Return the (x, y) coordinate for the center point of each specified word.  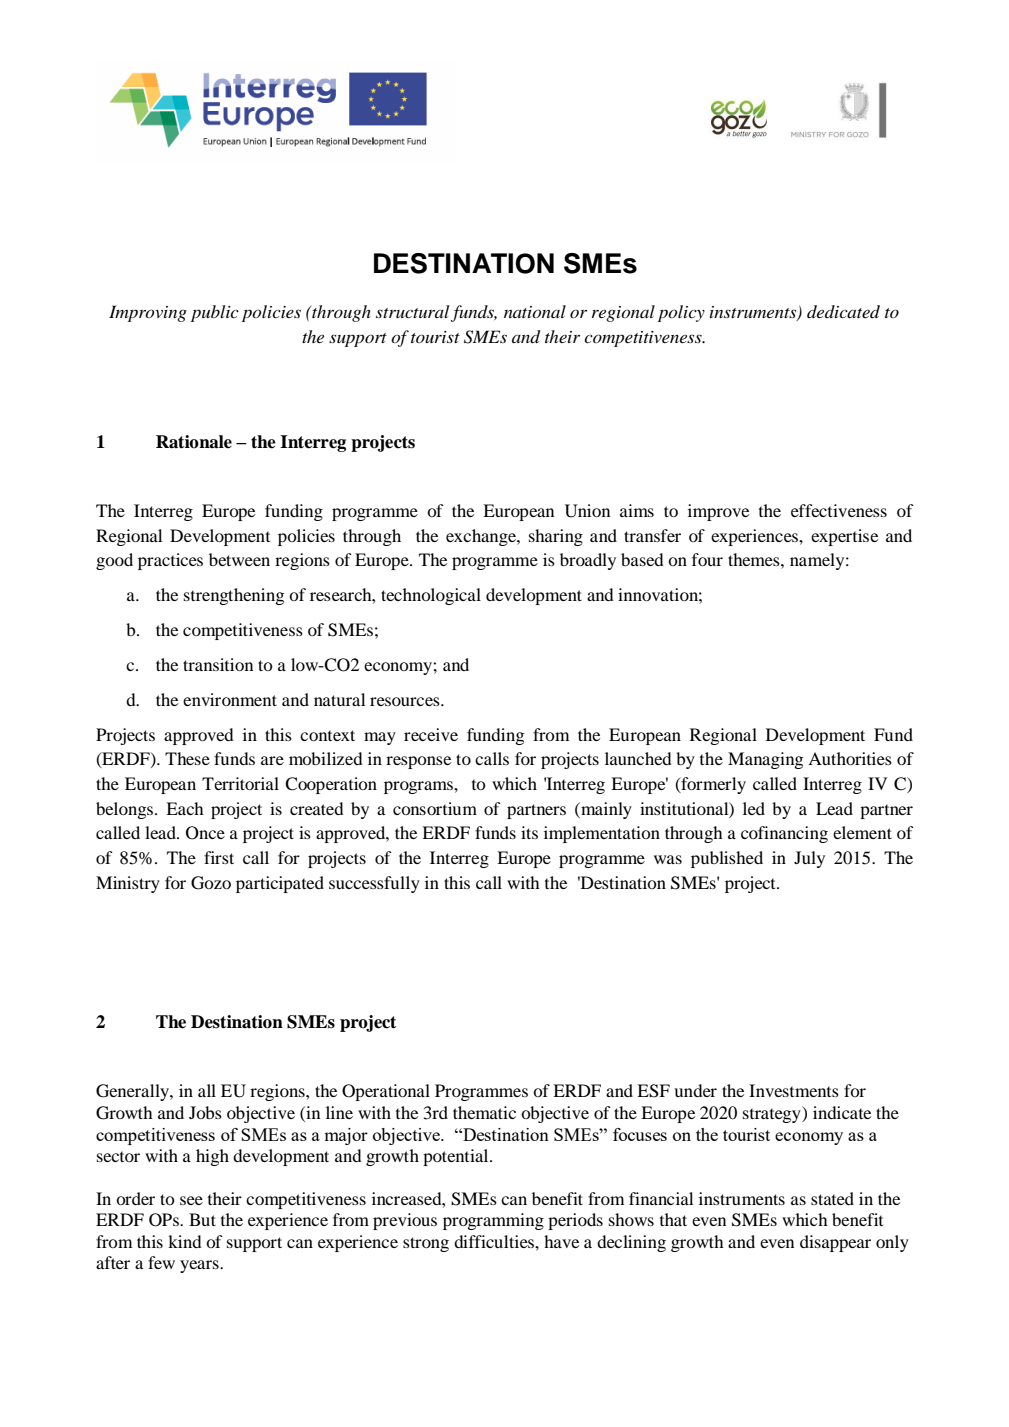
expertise (844, 537)
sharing (556, 537)
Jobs (205, 1112)
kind (185, 1241)
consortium (435, 808)
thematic (484, 1112)
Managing (765, 760)
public (215, 313)
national (535, 311)
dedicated (843, 311)
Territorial (240, 783)
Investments (794, 1090)
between (239, 559)
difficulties (495, 1241)
